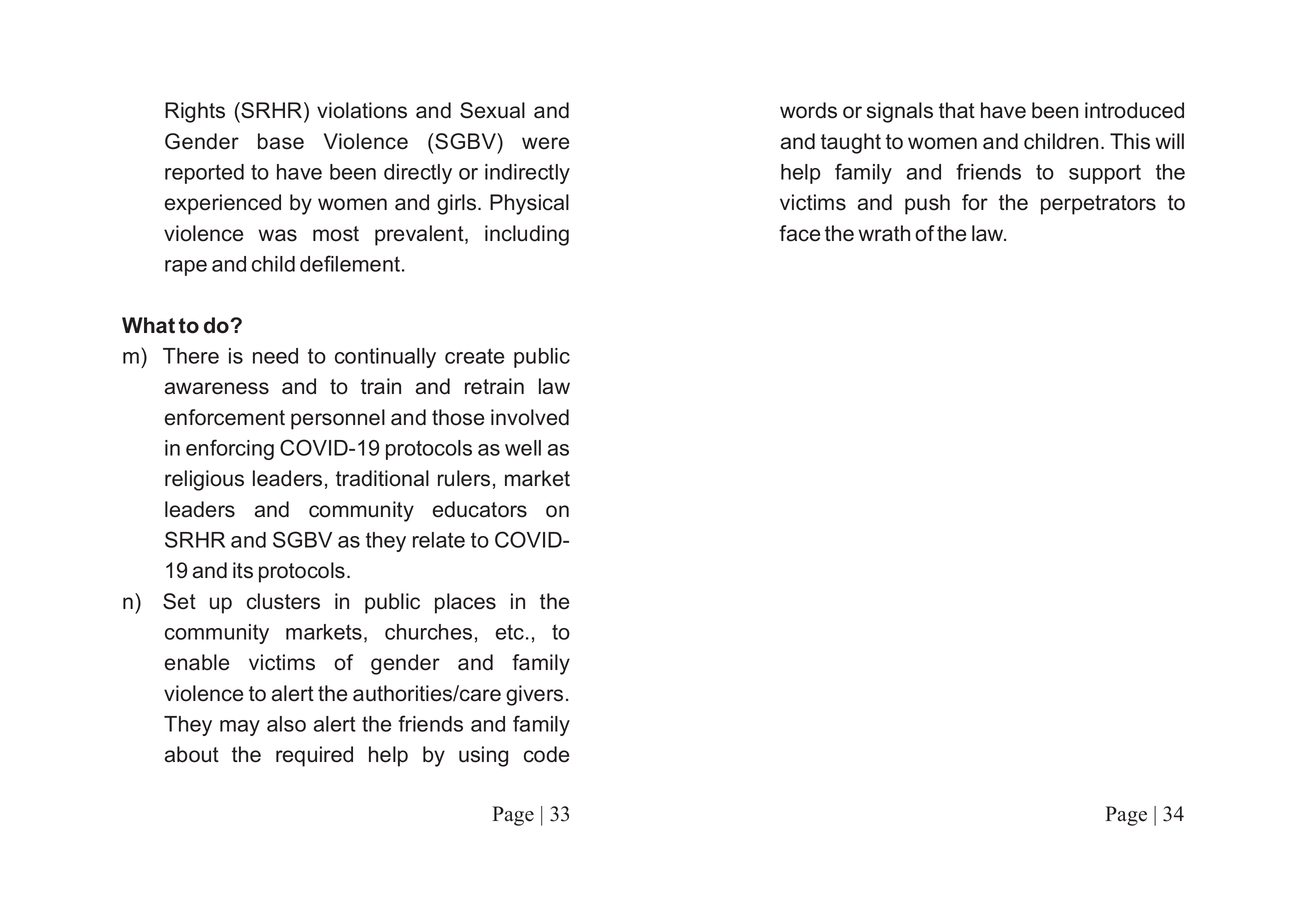 The width and height of the screenshot is (1308, 924). Describe the element at coordinates (530, 417) in the screenshot. I see `involved` at that location.
